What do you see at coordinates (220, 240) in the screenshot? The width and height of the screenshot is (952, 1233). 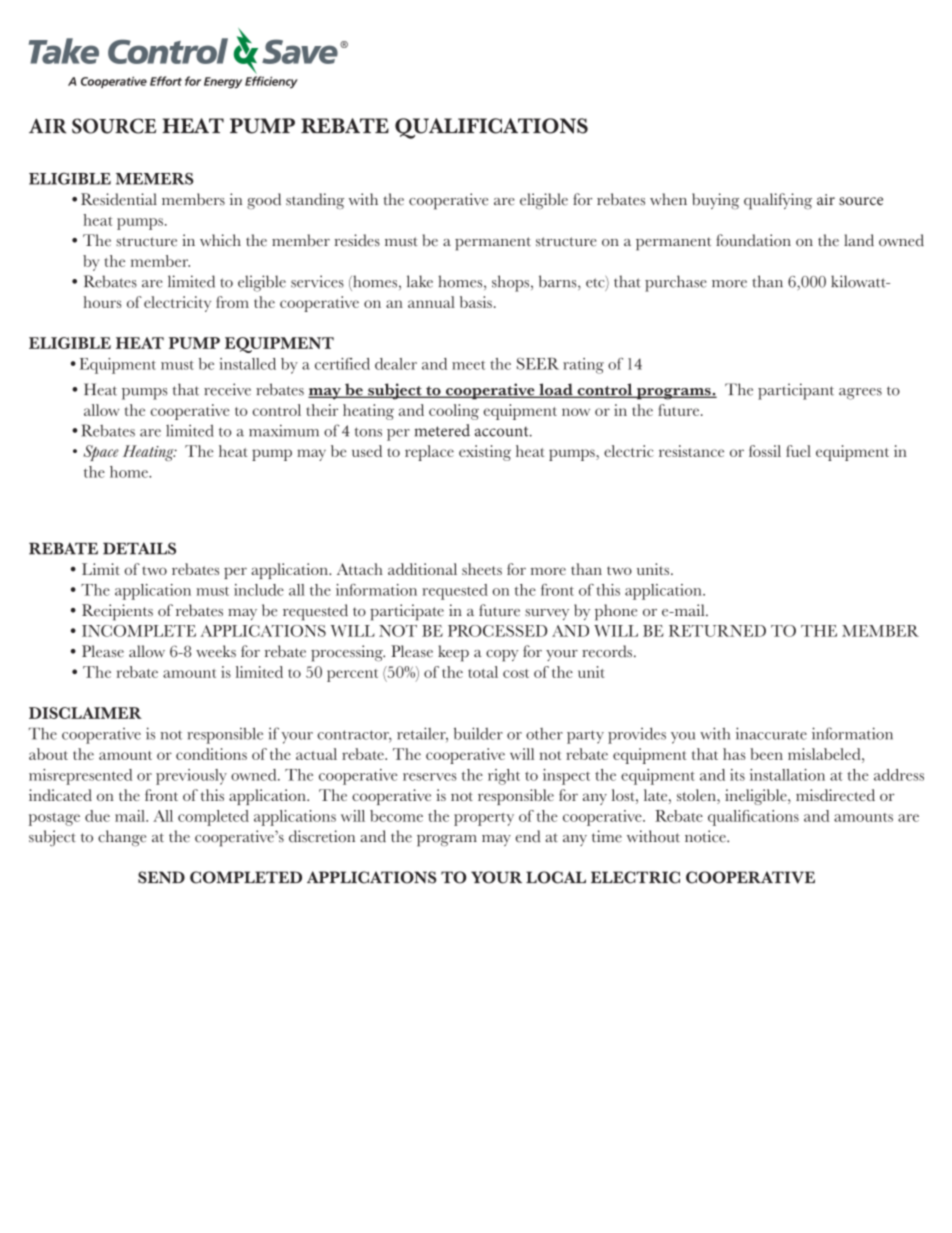 I see `which` at bounding box center [220, 240].
